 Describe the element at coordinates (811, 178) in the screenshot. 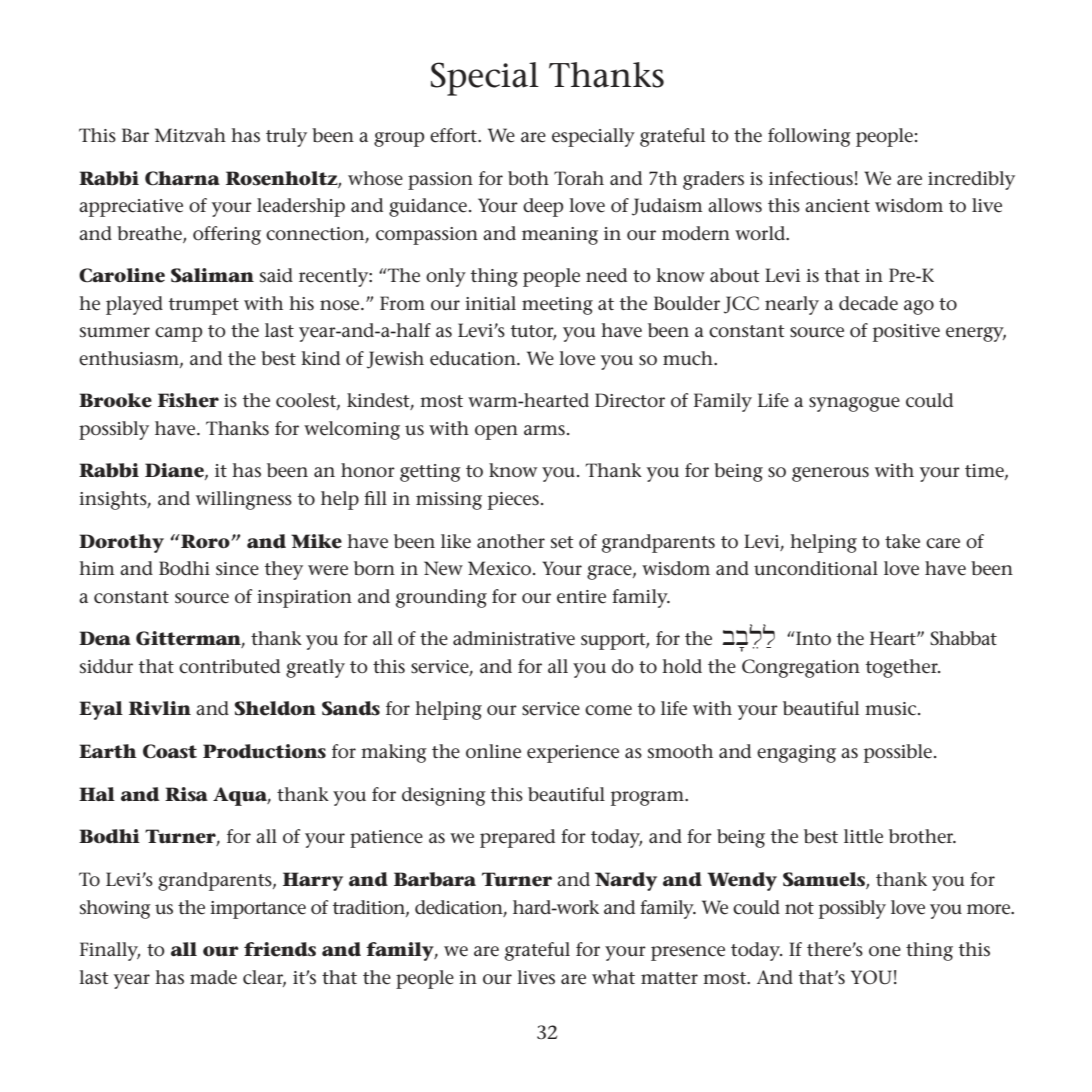

I see `infectious` at that location.
